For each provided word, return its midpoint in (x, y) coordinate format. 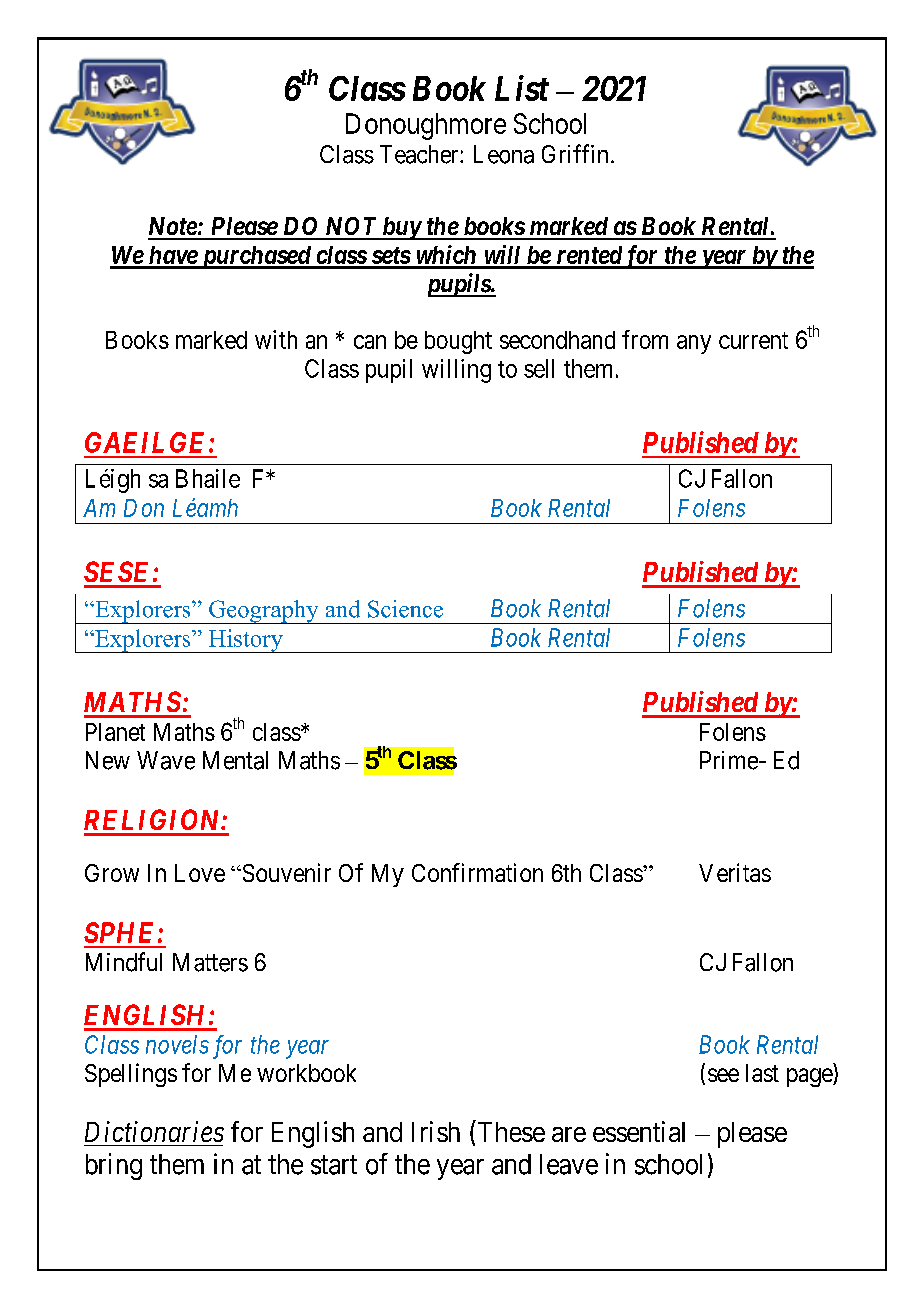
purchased (255, 257)
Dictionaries (154, 1131)
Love (200, 873)
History (245, 641)
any (694, 344)
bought (458, 342)
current (753, 340)
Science (405, 609)
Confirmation (477, 872)
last (762, 1073)
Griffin (575, 153)
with (276, 339)
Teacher (420, 154)
